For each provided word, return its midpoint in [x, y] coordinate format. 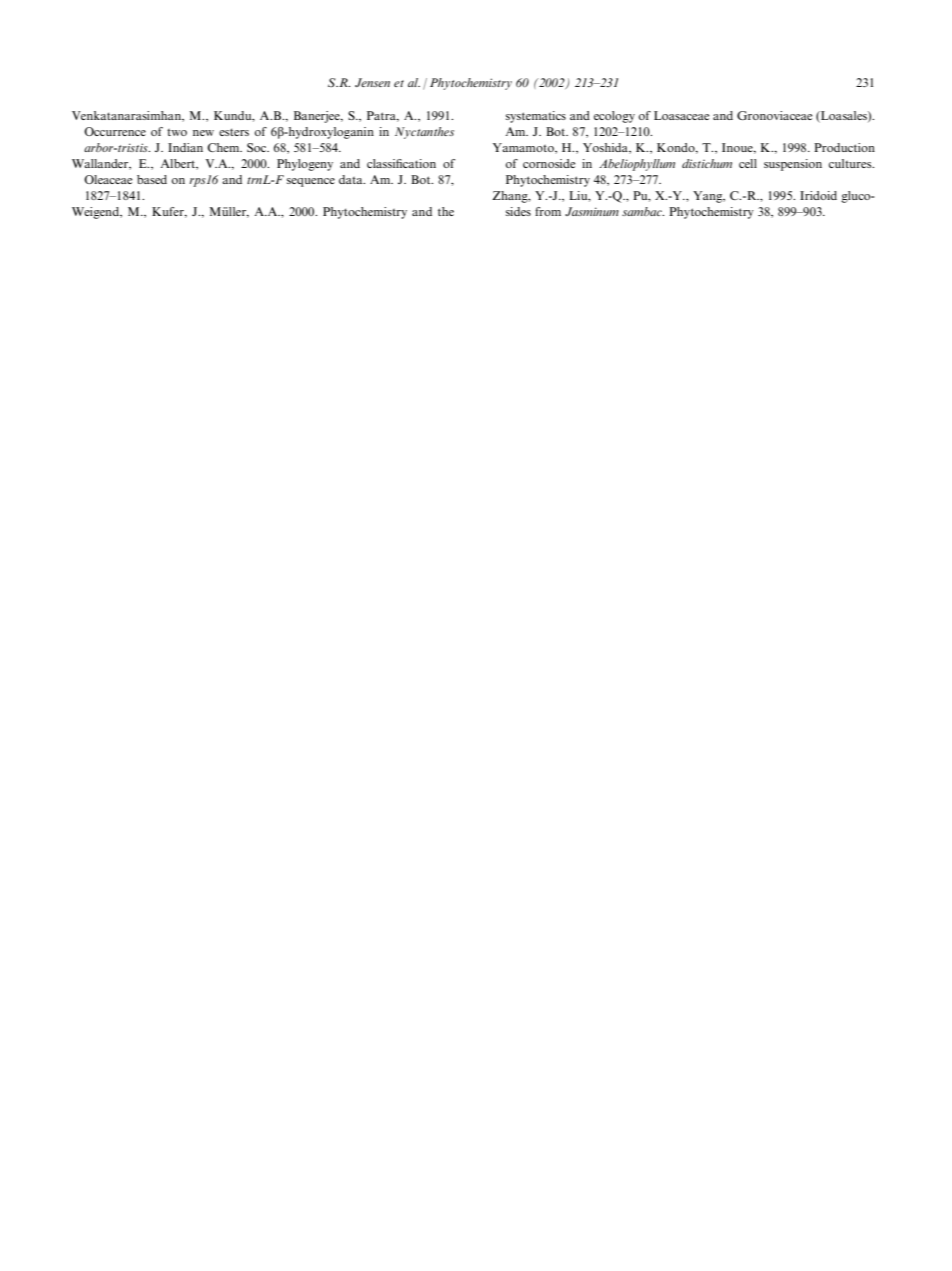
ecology [614, 117]
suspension [793, 165]
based [152, 179]
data [352, 179]
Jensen [372, 82]
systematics [536, 117]
